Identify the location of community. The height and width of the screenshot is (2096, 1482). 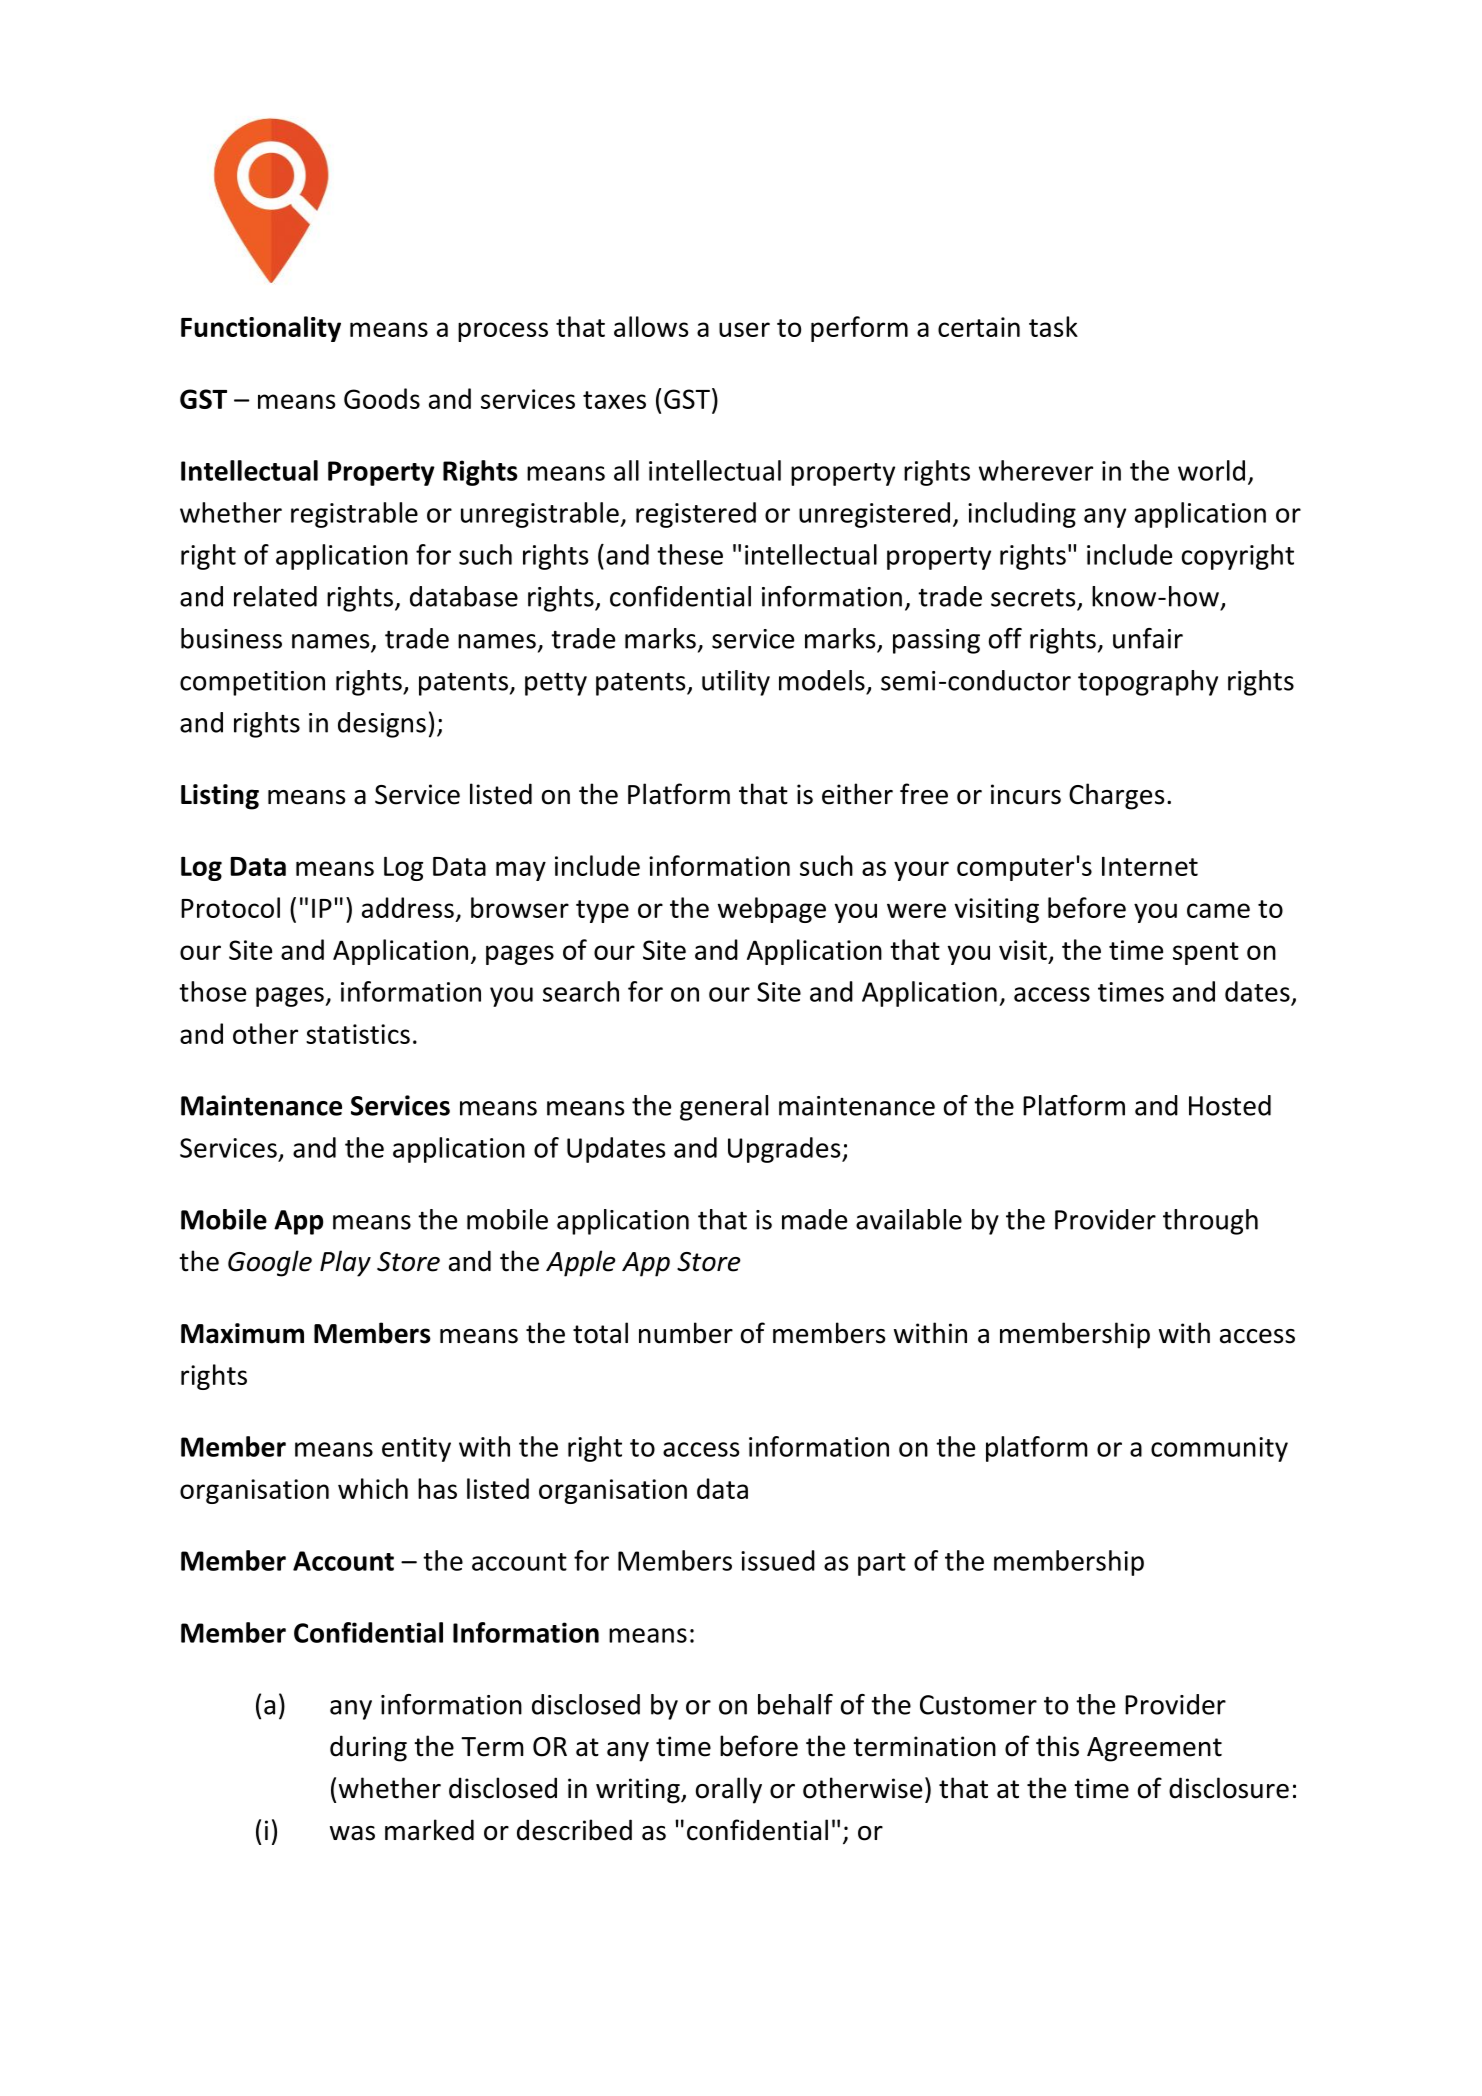
(1219, 1449).
